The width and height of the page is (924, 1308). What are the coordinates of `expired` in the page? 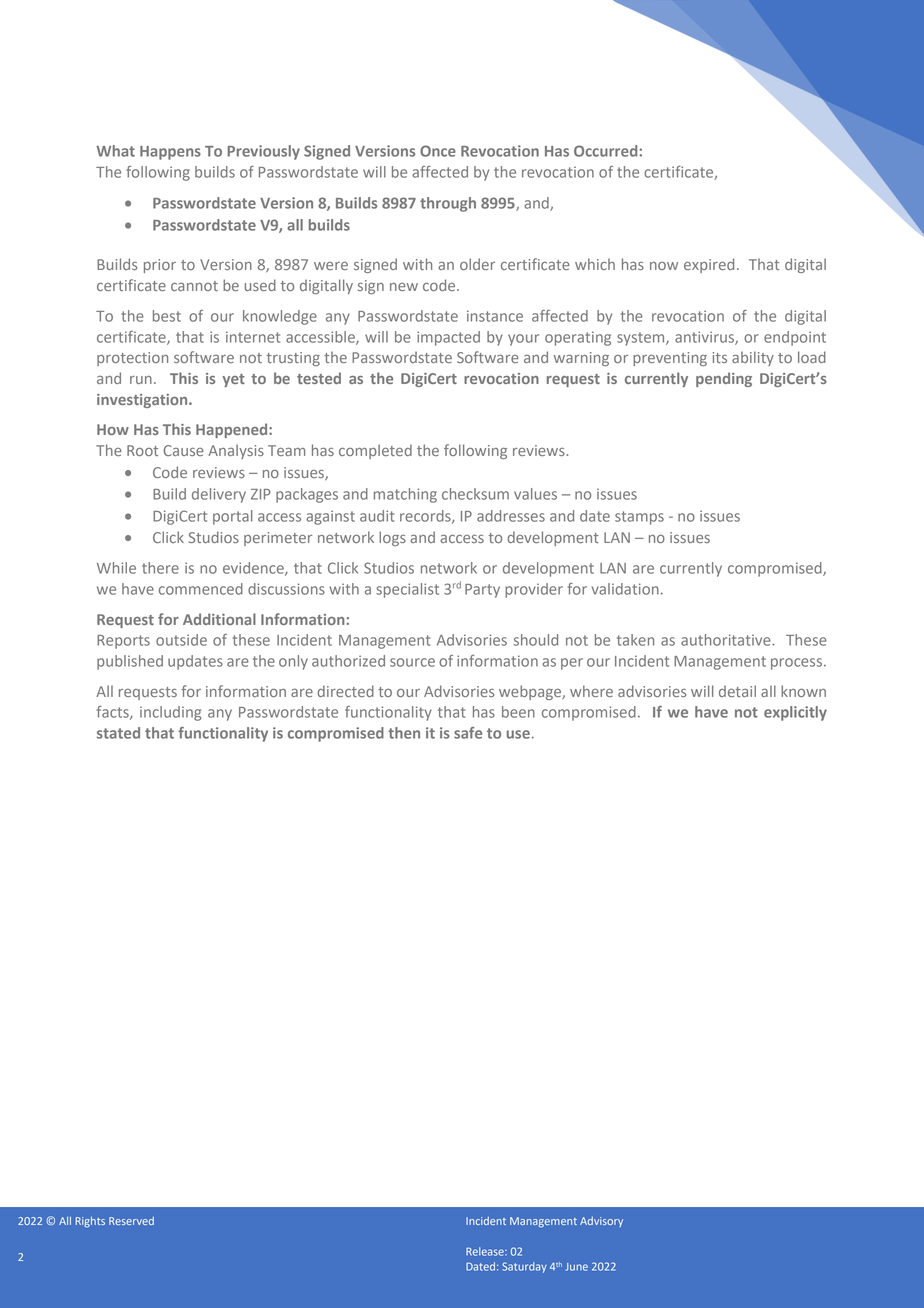 It's located at (709, 265).
